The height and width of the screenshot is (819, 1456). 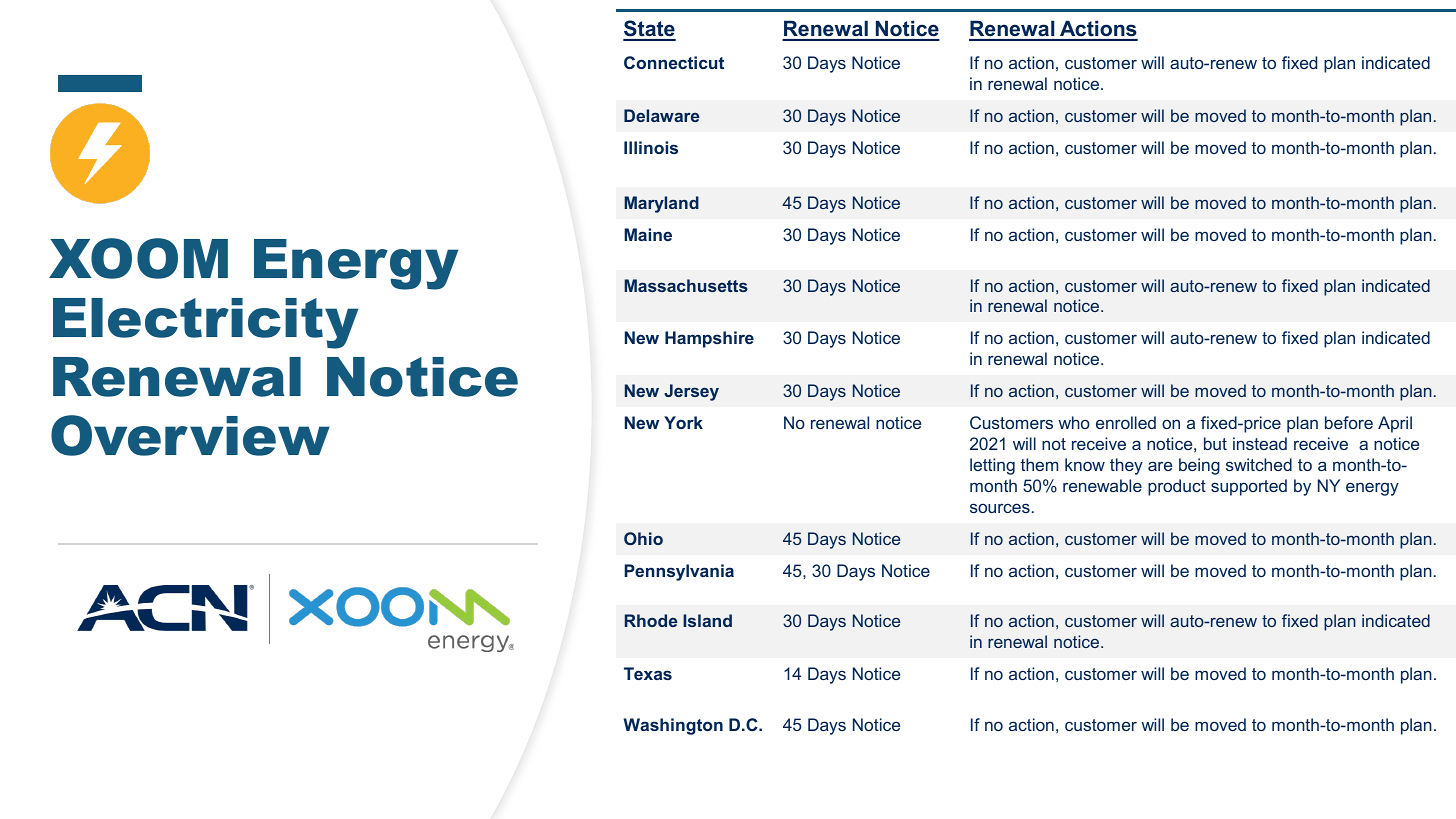 I want to click on supported, so click(x=1249, y=487).
